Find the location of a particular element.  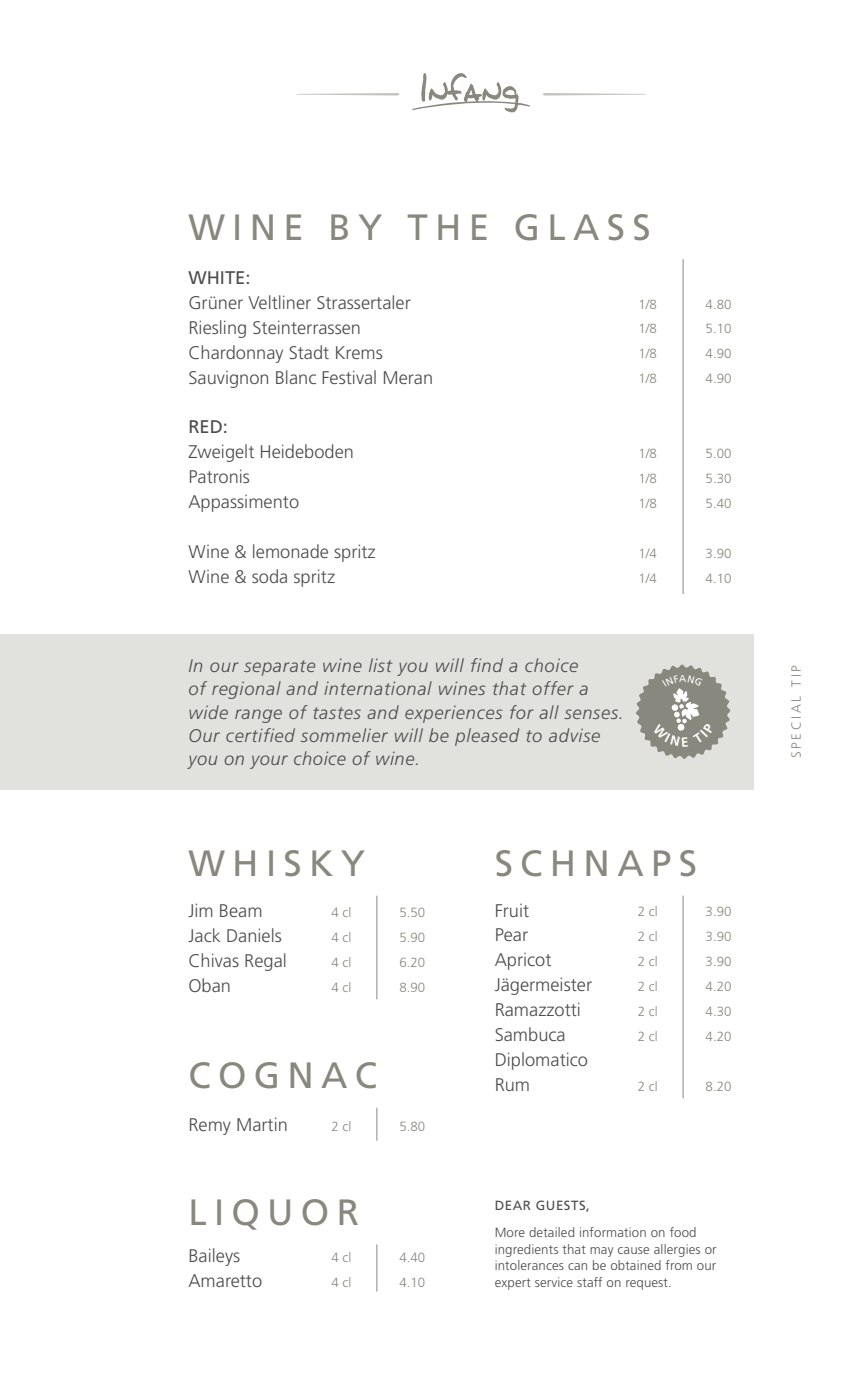

WHITE is located at coordinates (216, 277).
